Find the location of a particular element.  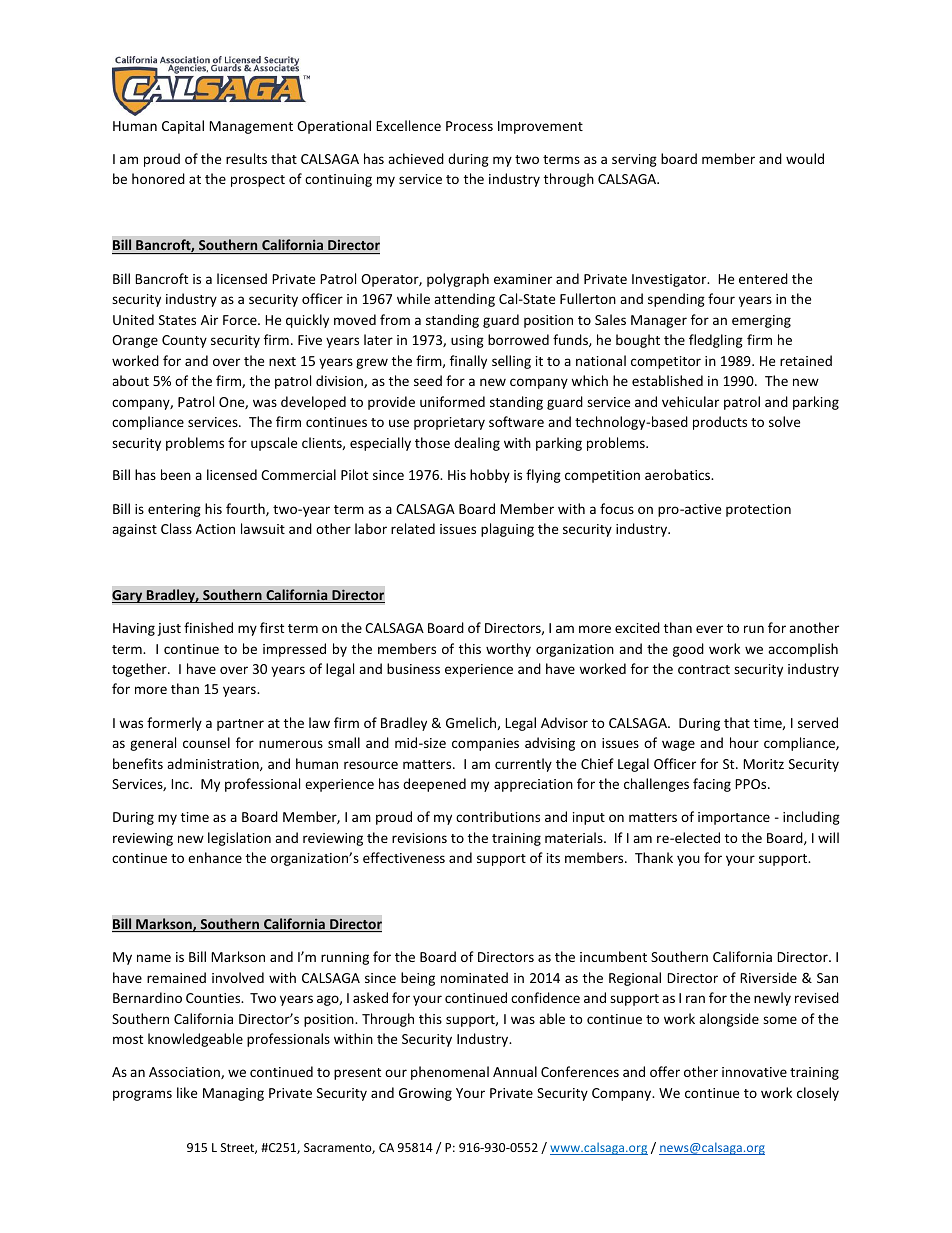

finished is located at coordinates (208, 627).
